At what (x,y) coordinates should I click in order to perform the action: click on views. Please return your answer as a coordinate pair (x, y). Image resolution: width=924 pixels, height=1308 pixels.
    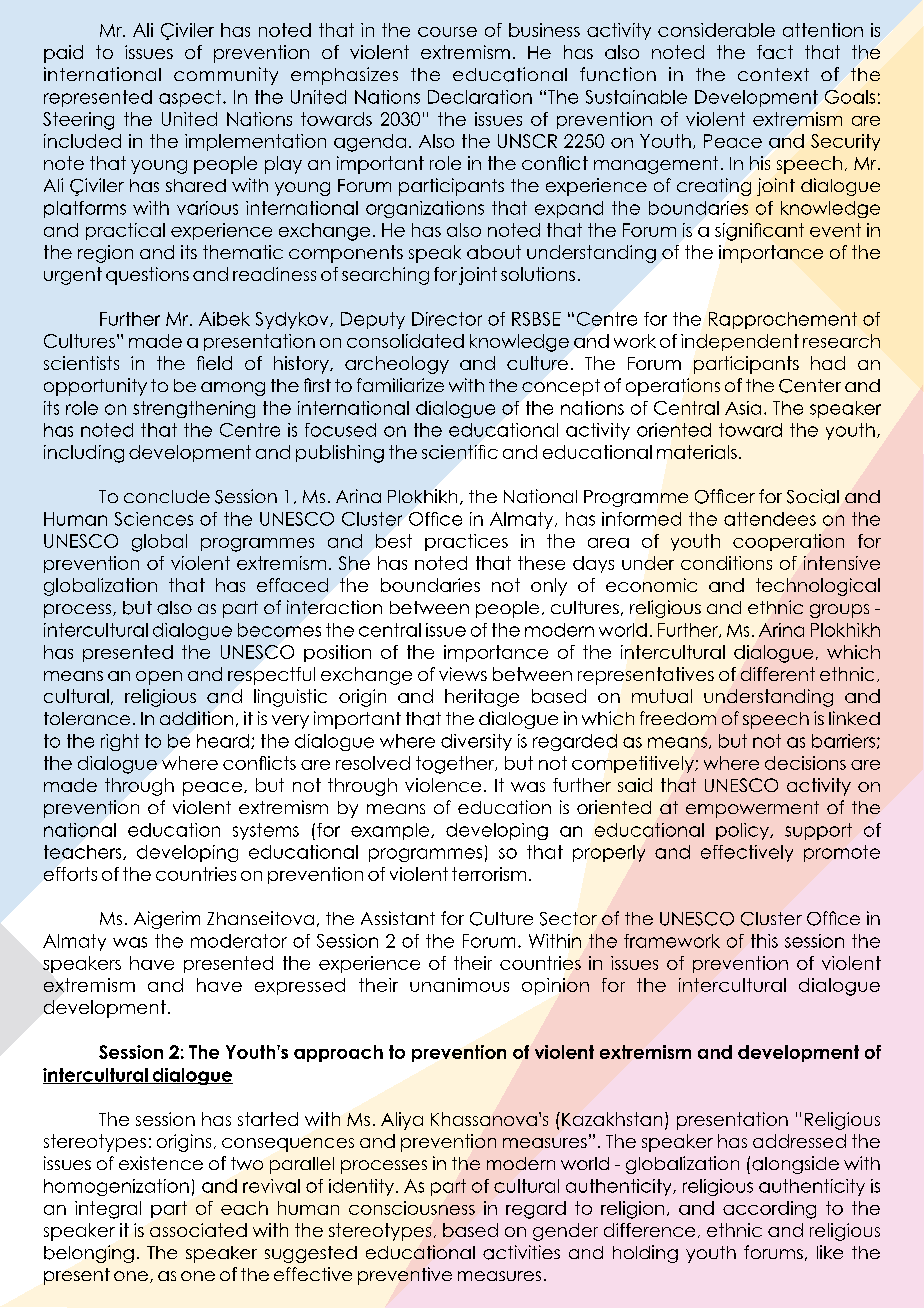
    Looking at the image, I should click on (463, 674).
